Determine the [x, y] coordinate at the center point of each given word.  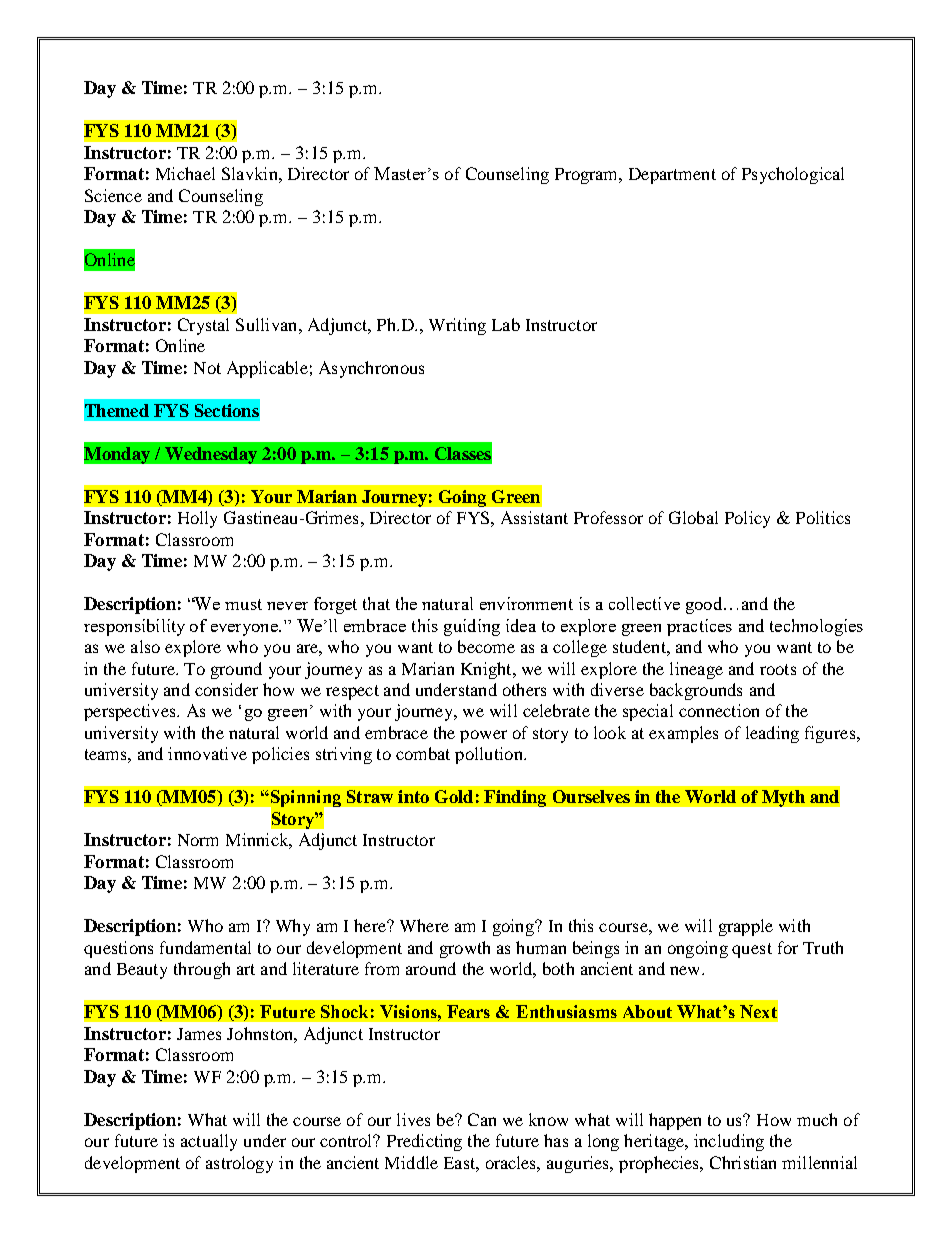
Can [482, 1119]
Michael [185, 173]
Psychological [793, 175]
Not [207, 368]
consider [226, 689]
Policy [747, 519]
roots [778, 669]
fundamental [205, 947]
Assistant [534, 517]
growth [465, 949]
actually [209, 1142]
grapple [746, 927]
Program [588, 176]
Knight [487, 670]
